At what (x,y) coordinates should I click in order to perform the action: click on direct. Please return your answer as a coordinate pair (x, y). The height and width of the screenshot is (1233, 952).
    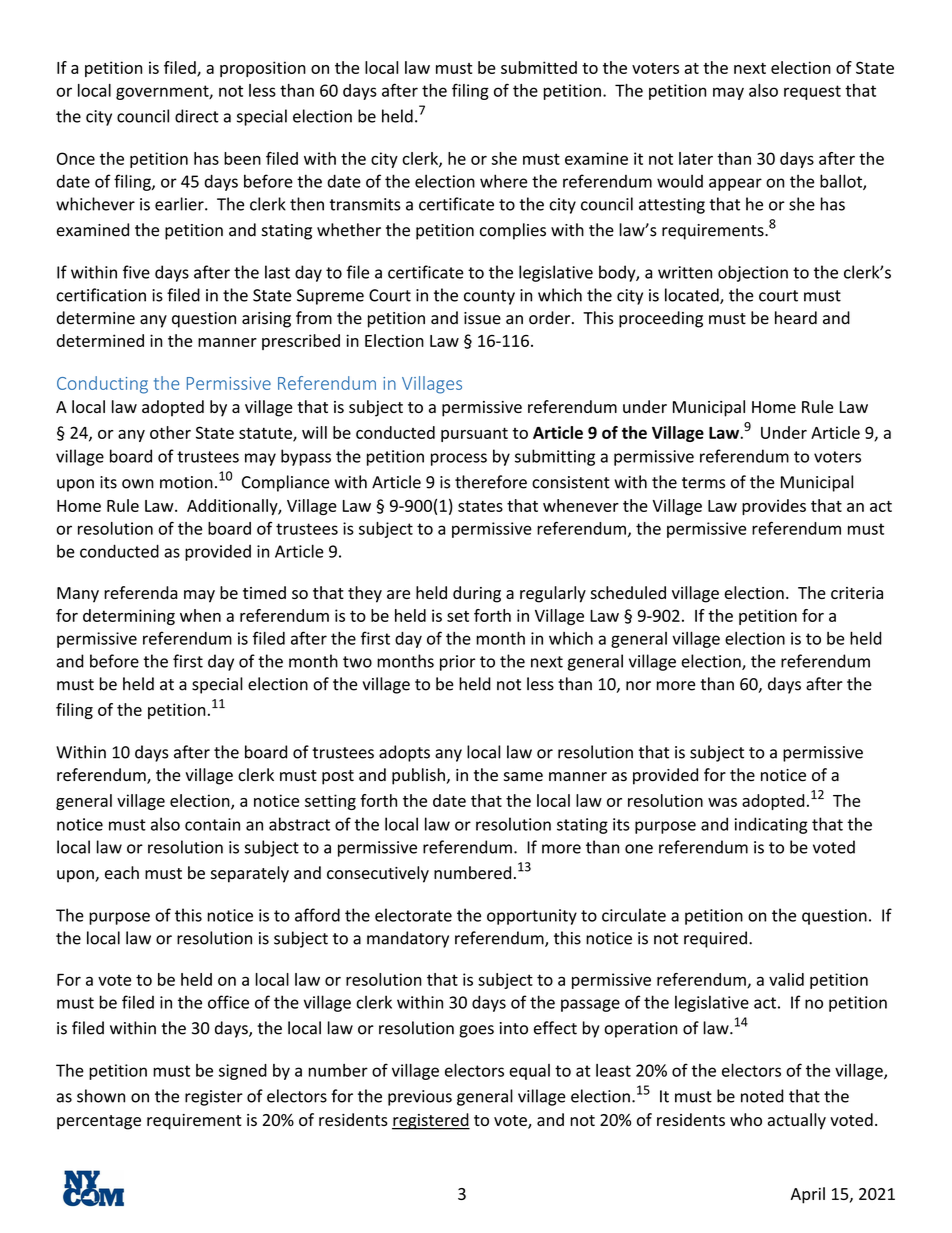
    Looking at the image, I should click on (197, 116).
